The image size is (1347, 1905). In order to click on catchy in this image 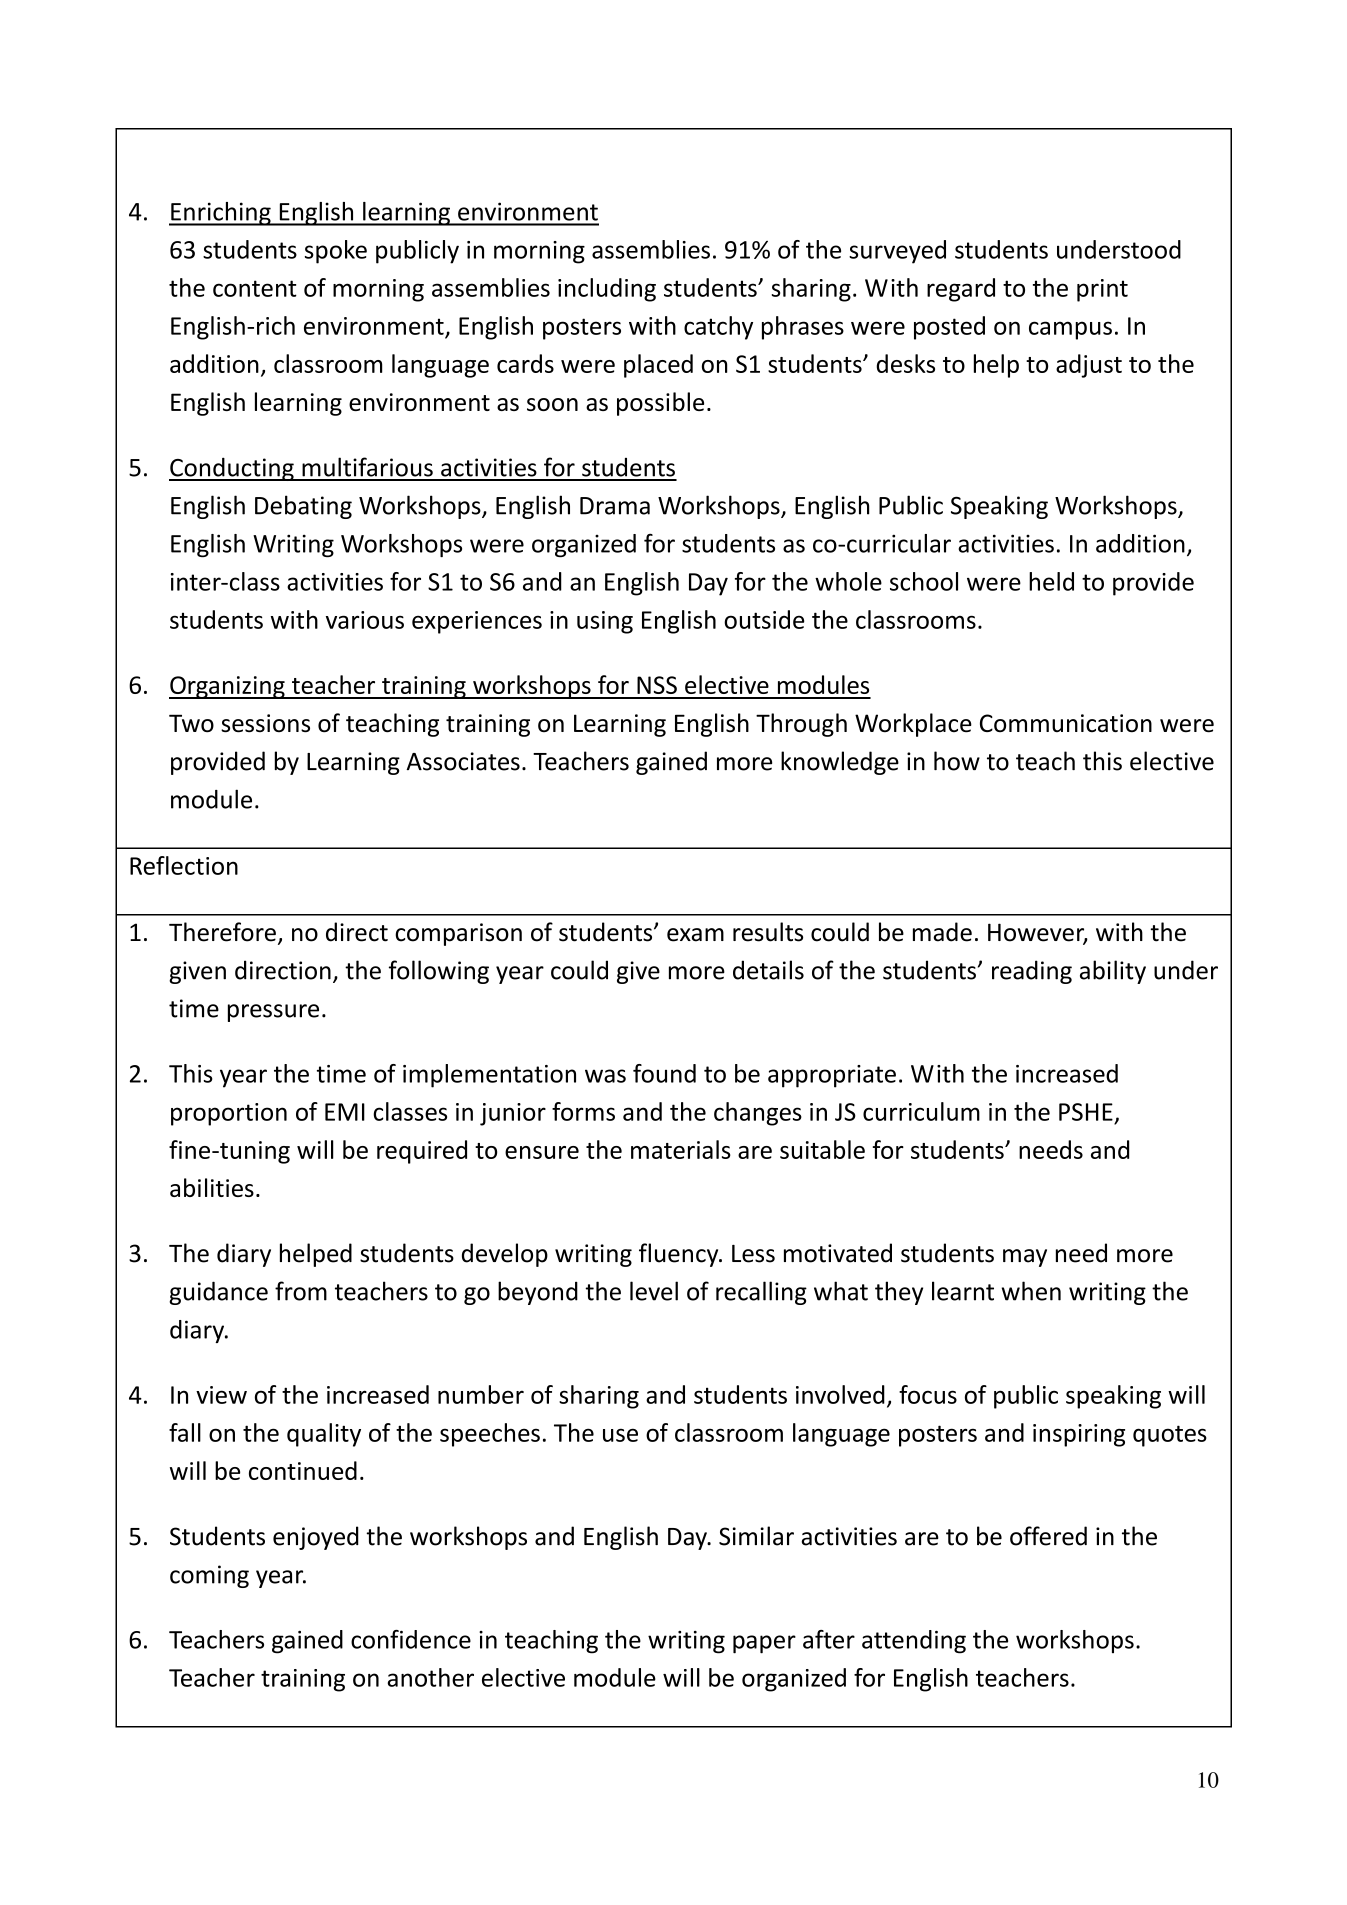, I will do `click(718, 328)`.
